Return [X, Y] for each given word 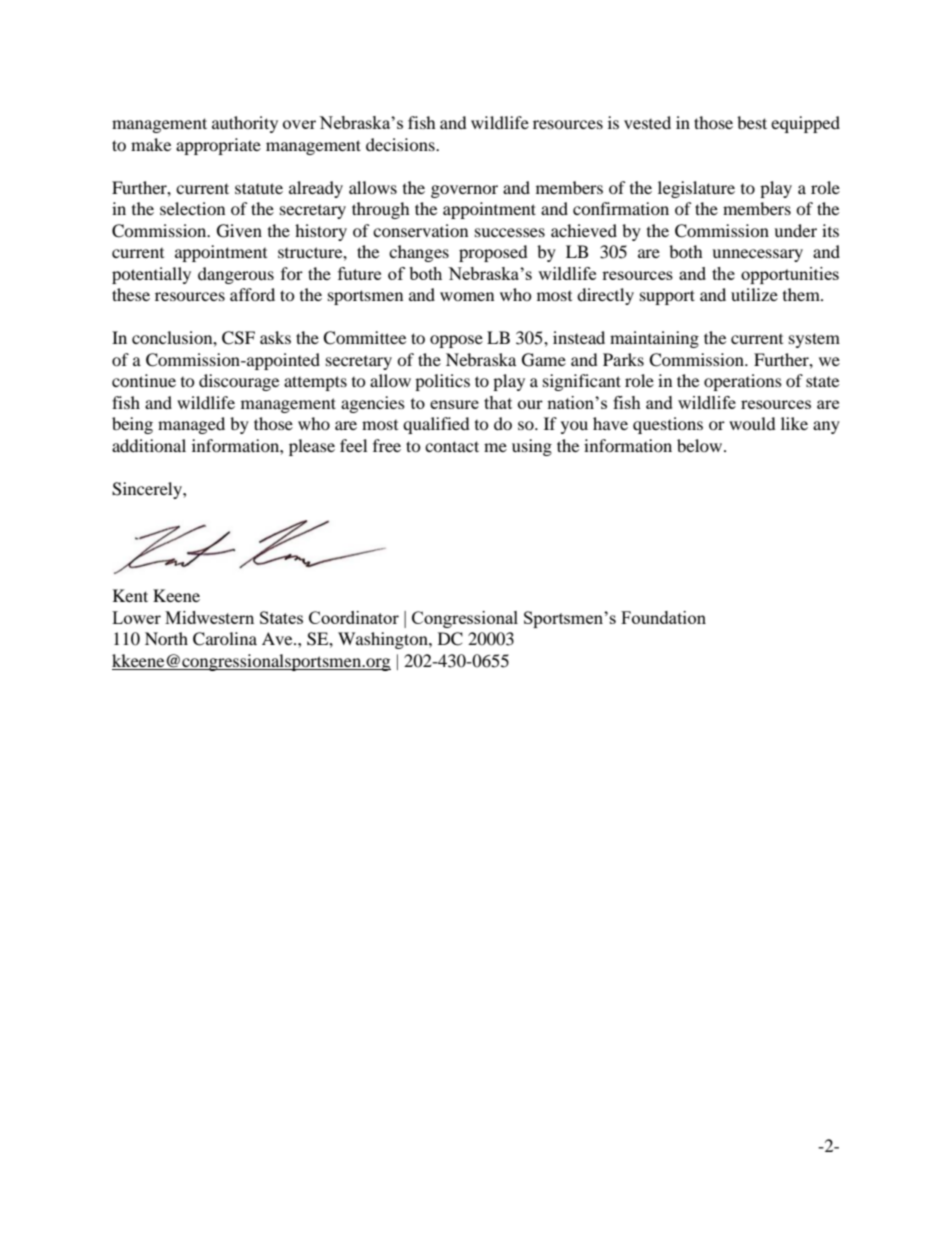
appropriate [218, 146]
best [752, 122]
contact [452, 446]
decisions [401, 144]
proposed [493, 253]
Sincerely [148, 490]
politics [442, 382]
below [701, 445]
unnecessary [757, 255]
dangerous [236, 275]
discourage [239, 382]
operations [743, 382]
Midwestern [209, 617]
